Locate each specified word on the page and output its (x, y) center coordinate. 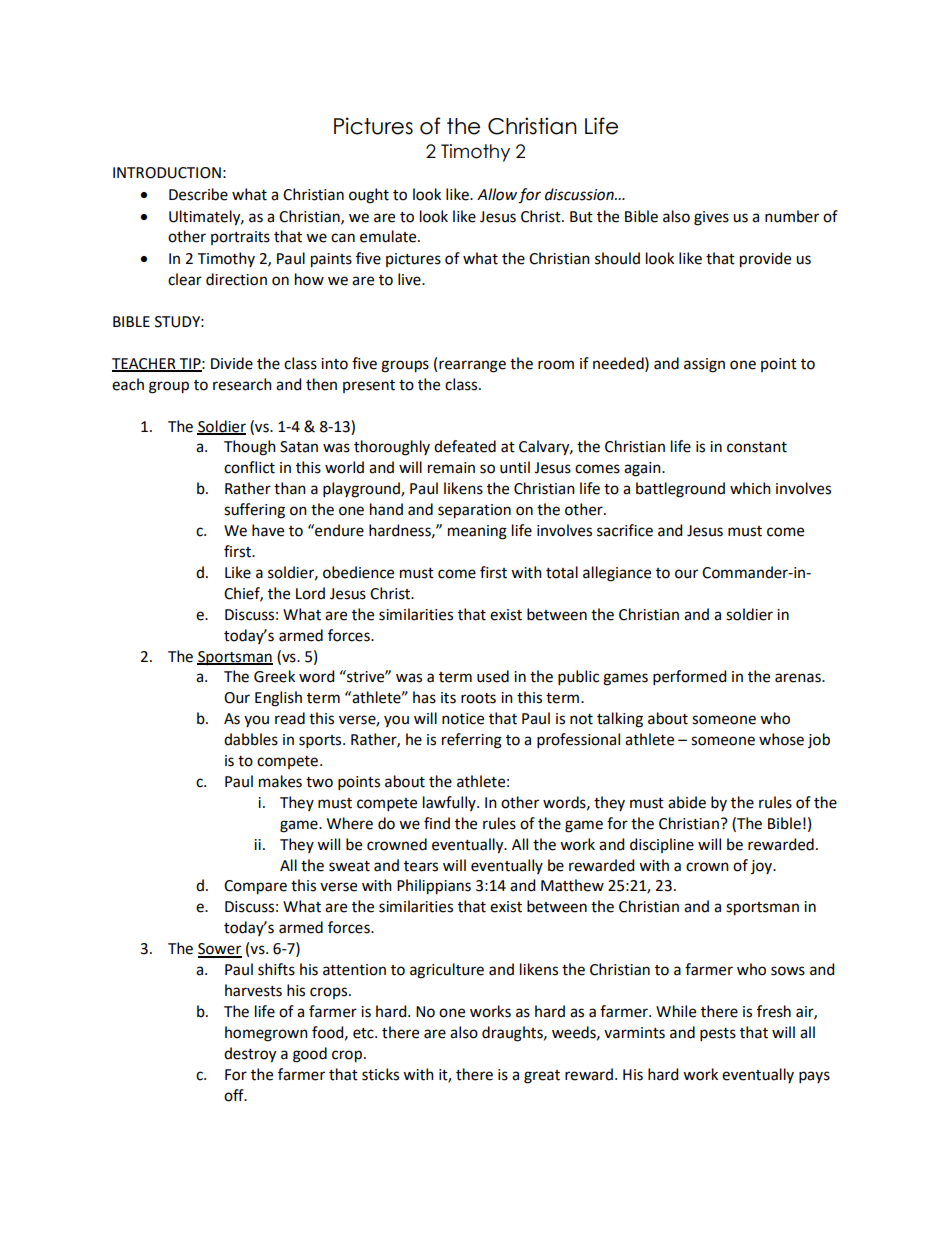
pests (718, 1034)
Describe (198, 194)
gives (711, 218)
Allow (497, 194)
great (542, 1077)
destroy (250, 1055)
